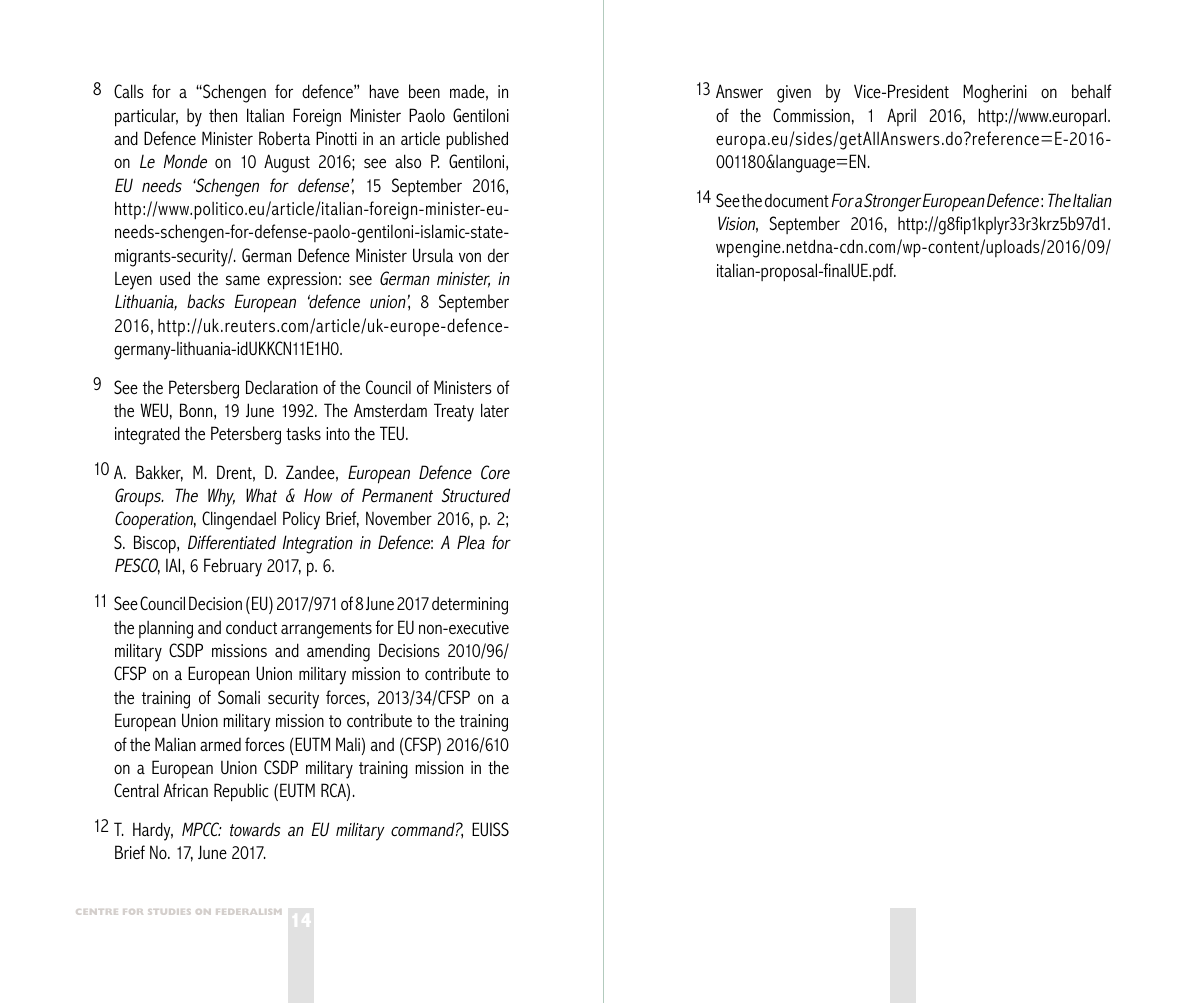 The height and width of the image is (1003, 1204). Describe the element at coordinates (901, 117) in the image. I see `April` at that location.
